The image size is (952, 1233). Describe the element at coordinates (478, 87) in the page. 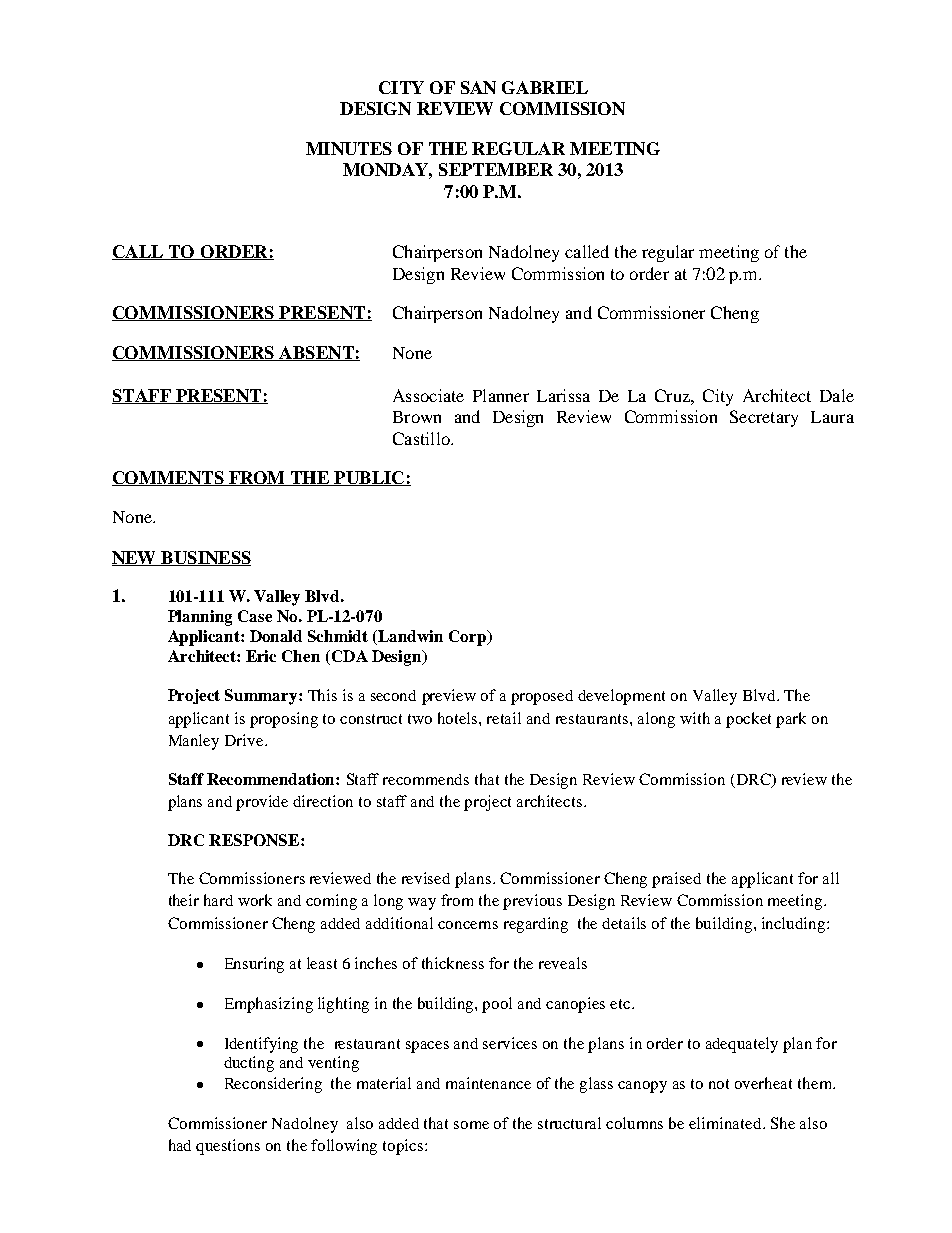

I see `SAN` at that location.
